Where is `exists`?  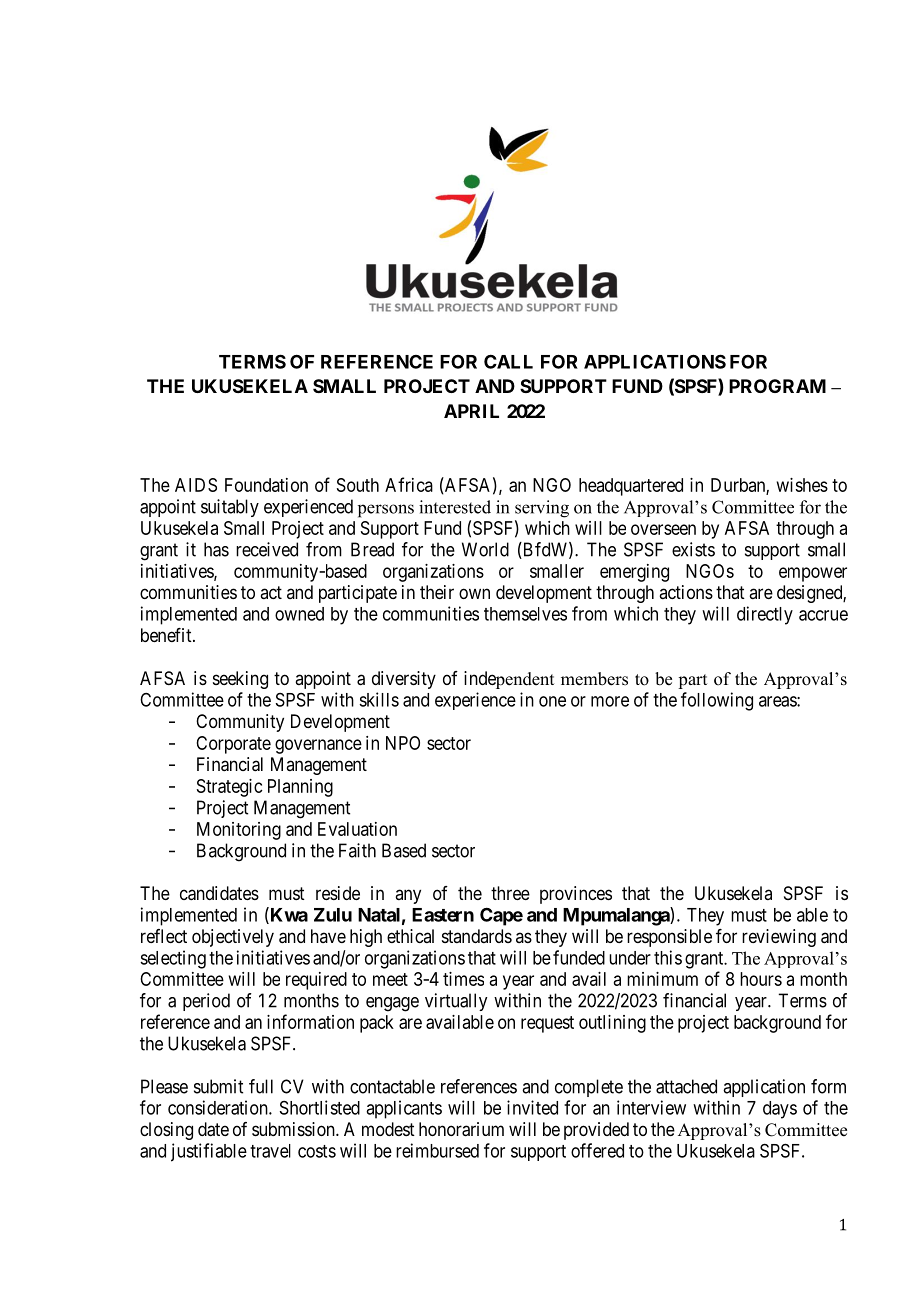 exists is located at coordinates (693, 549).
